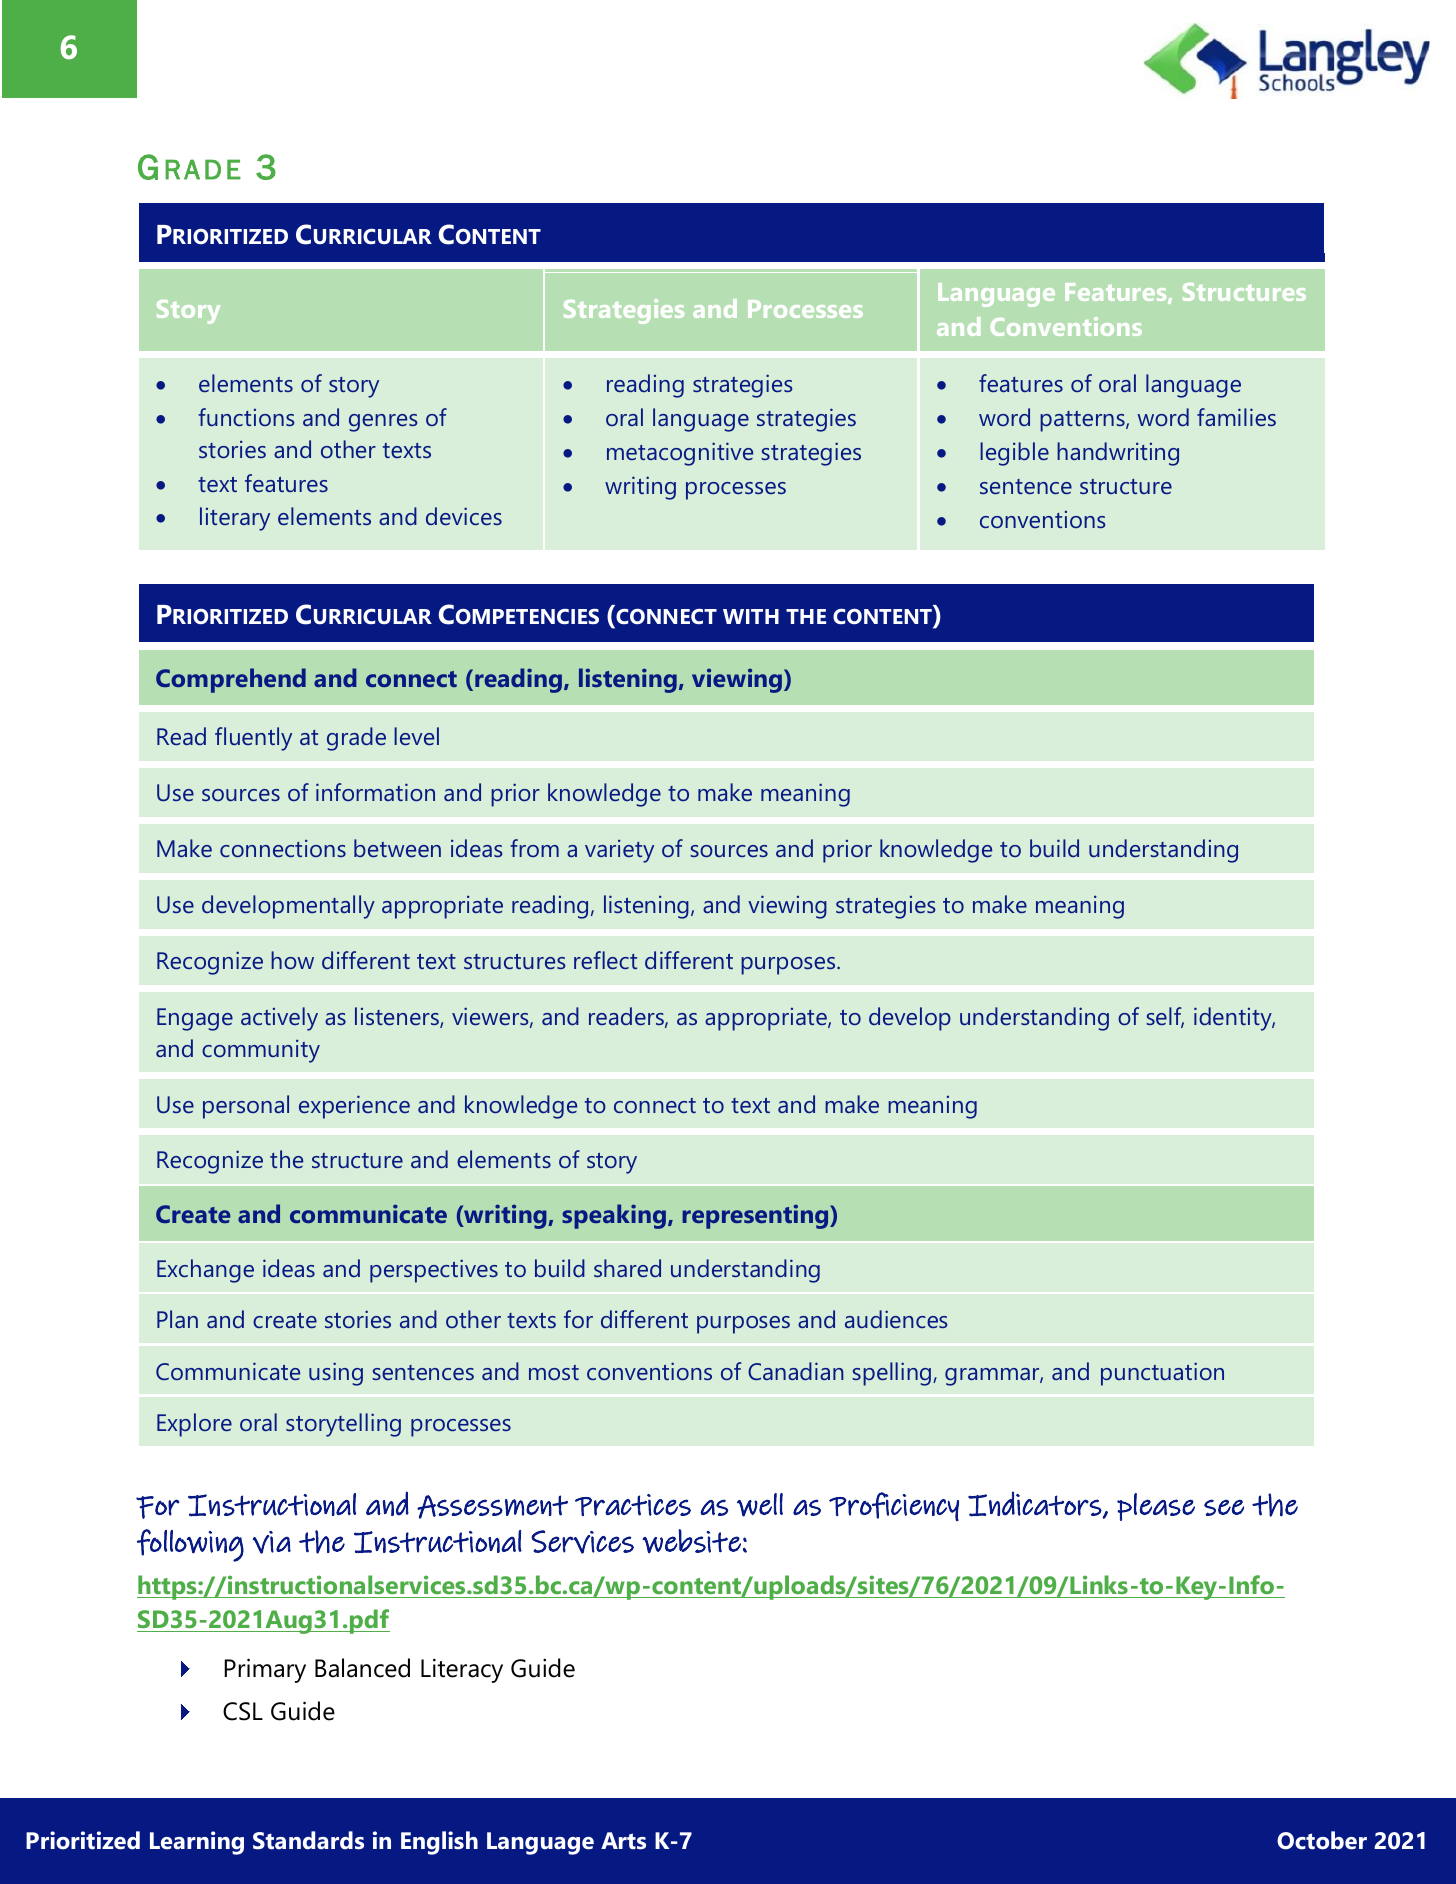  What do you see at coordinates (1322, 1840) in the screenshot?
I see `October` at bounding box center [1322, 1840].
